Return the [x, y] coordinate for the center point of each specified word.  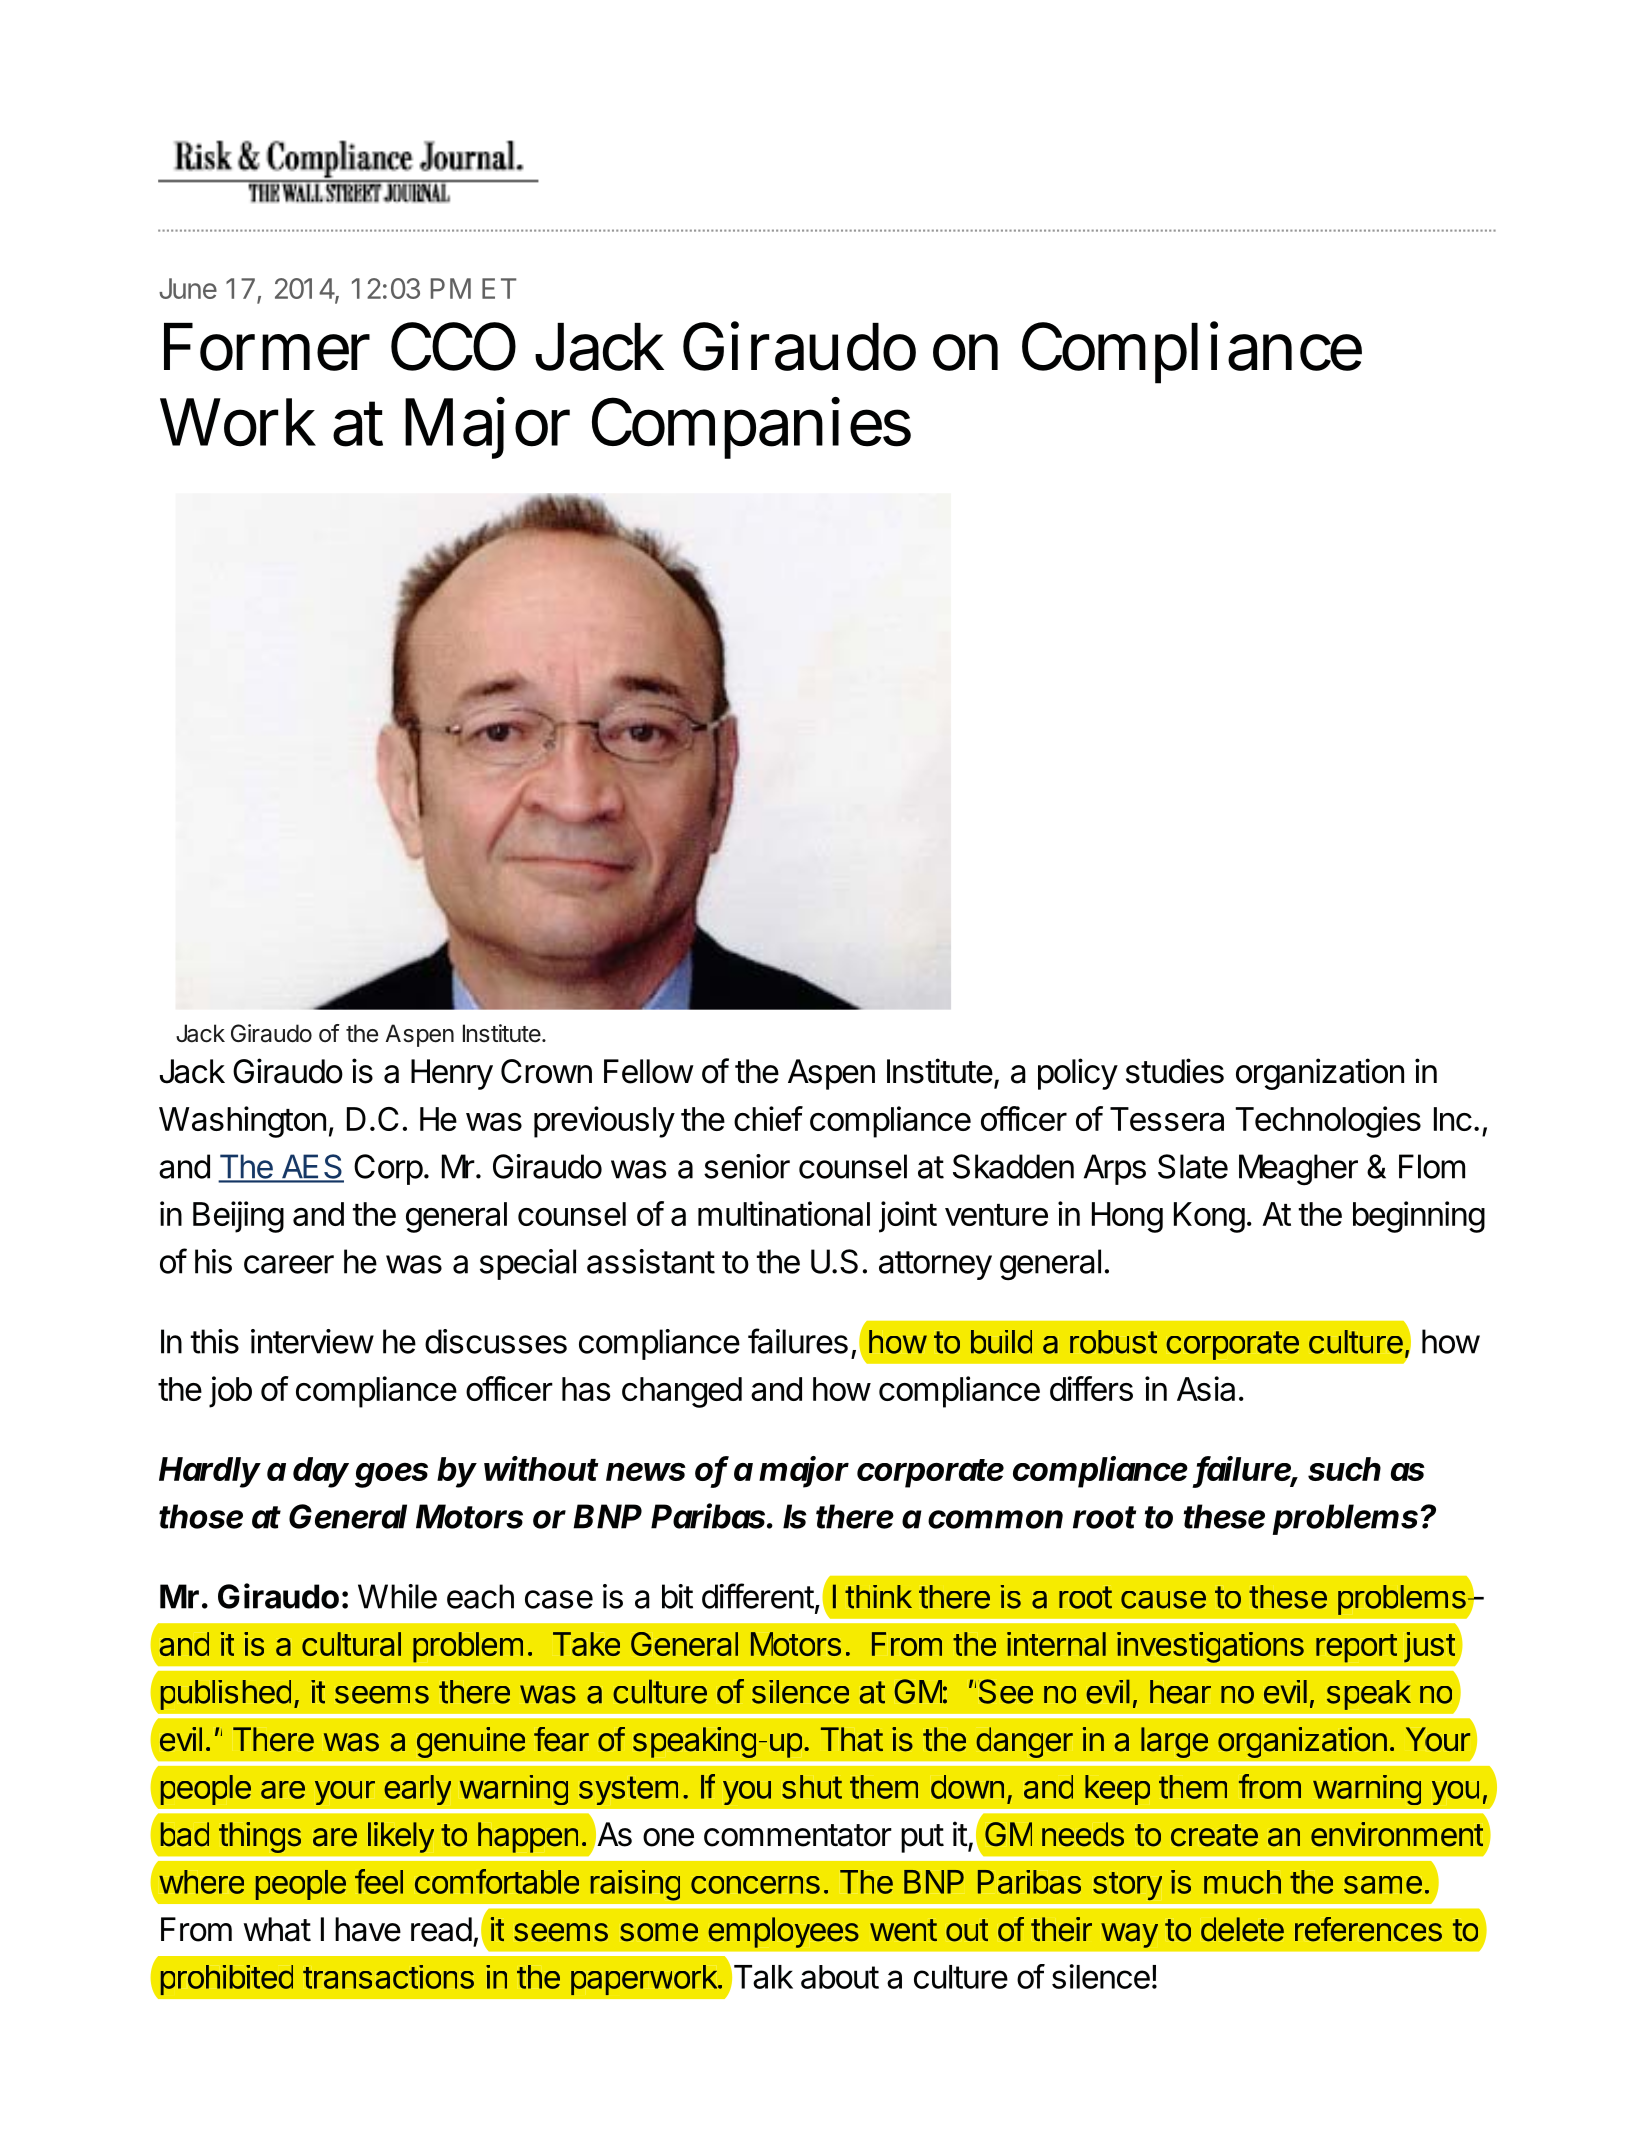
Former [267, 347]
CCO [453, 346]
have [368, 1929]
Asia [1206, 1388]
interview [312, 1341]
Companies [751, 428]
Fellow [649, 1071]
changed [682, 1392]
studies [1175, 1071]
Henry [452, 1074]
